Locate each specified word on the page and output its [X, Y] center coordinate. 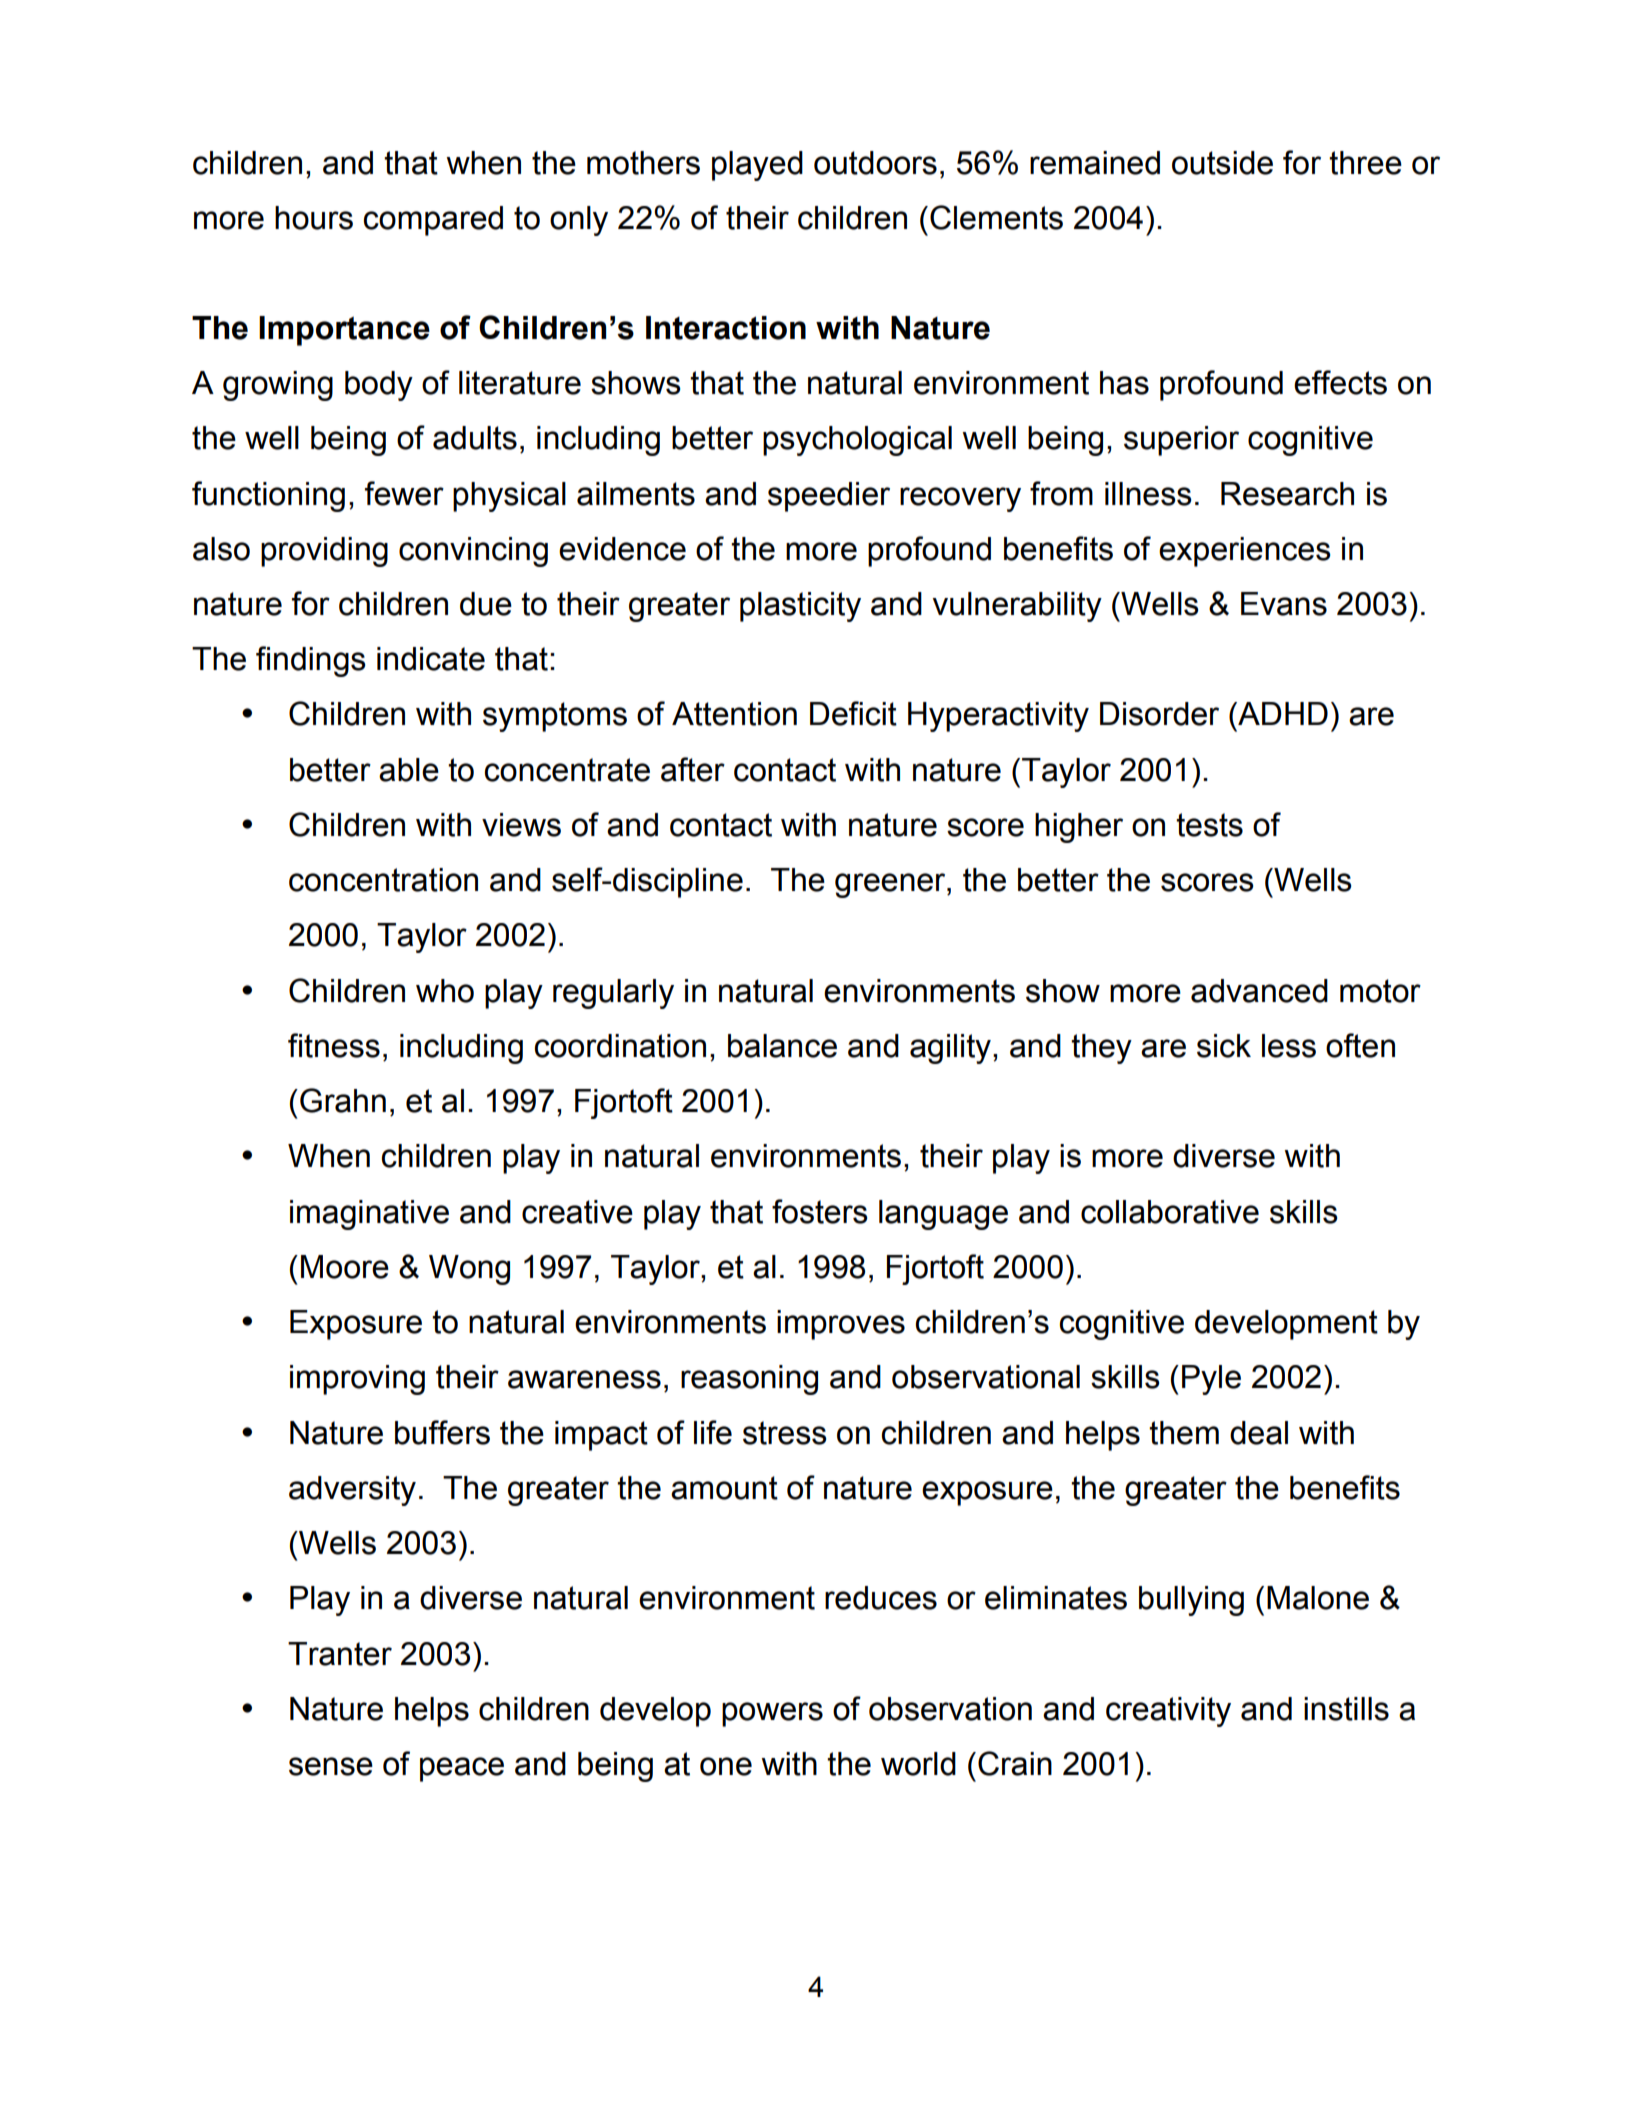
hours [314, 218]
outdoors [875, 163]
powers [772, 1714]
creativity [1168, 1712]
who [445, 991]
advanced [1259, 991]
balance [782, 1046]
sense [331, 1766]
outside [1222, 163]
